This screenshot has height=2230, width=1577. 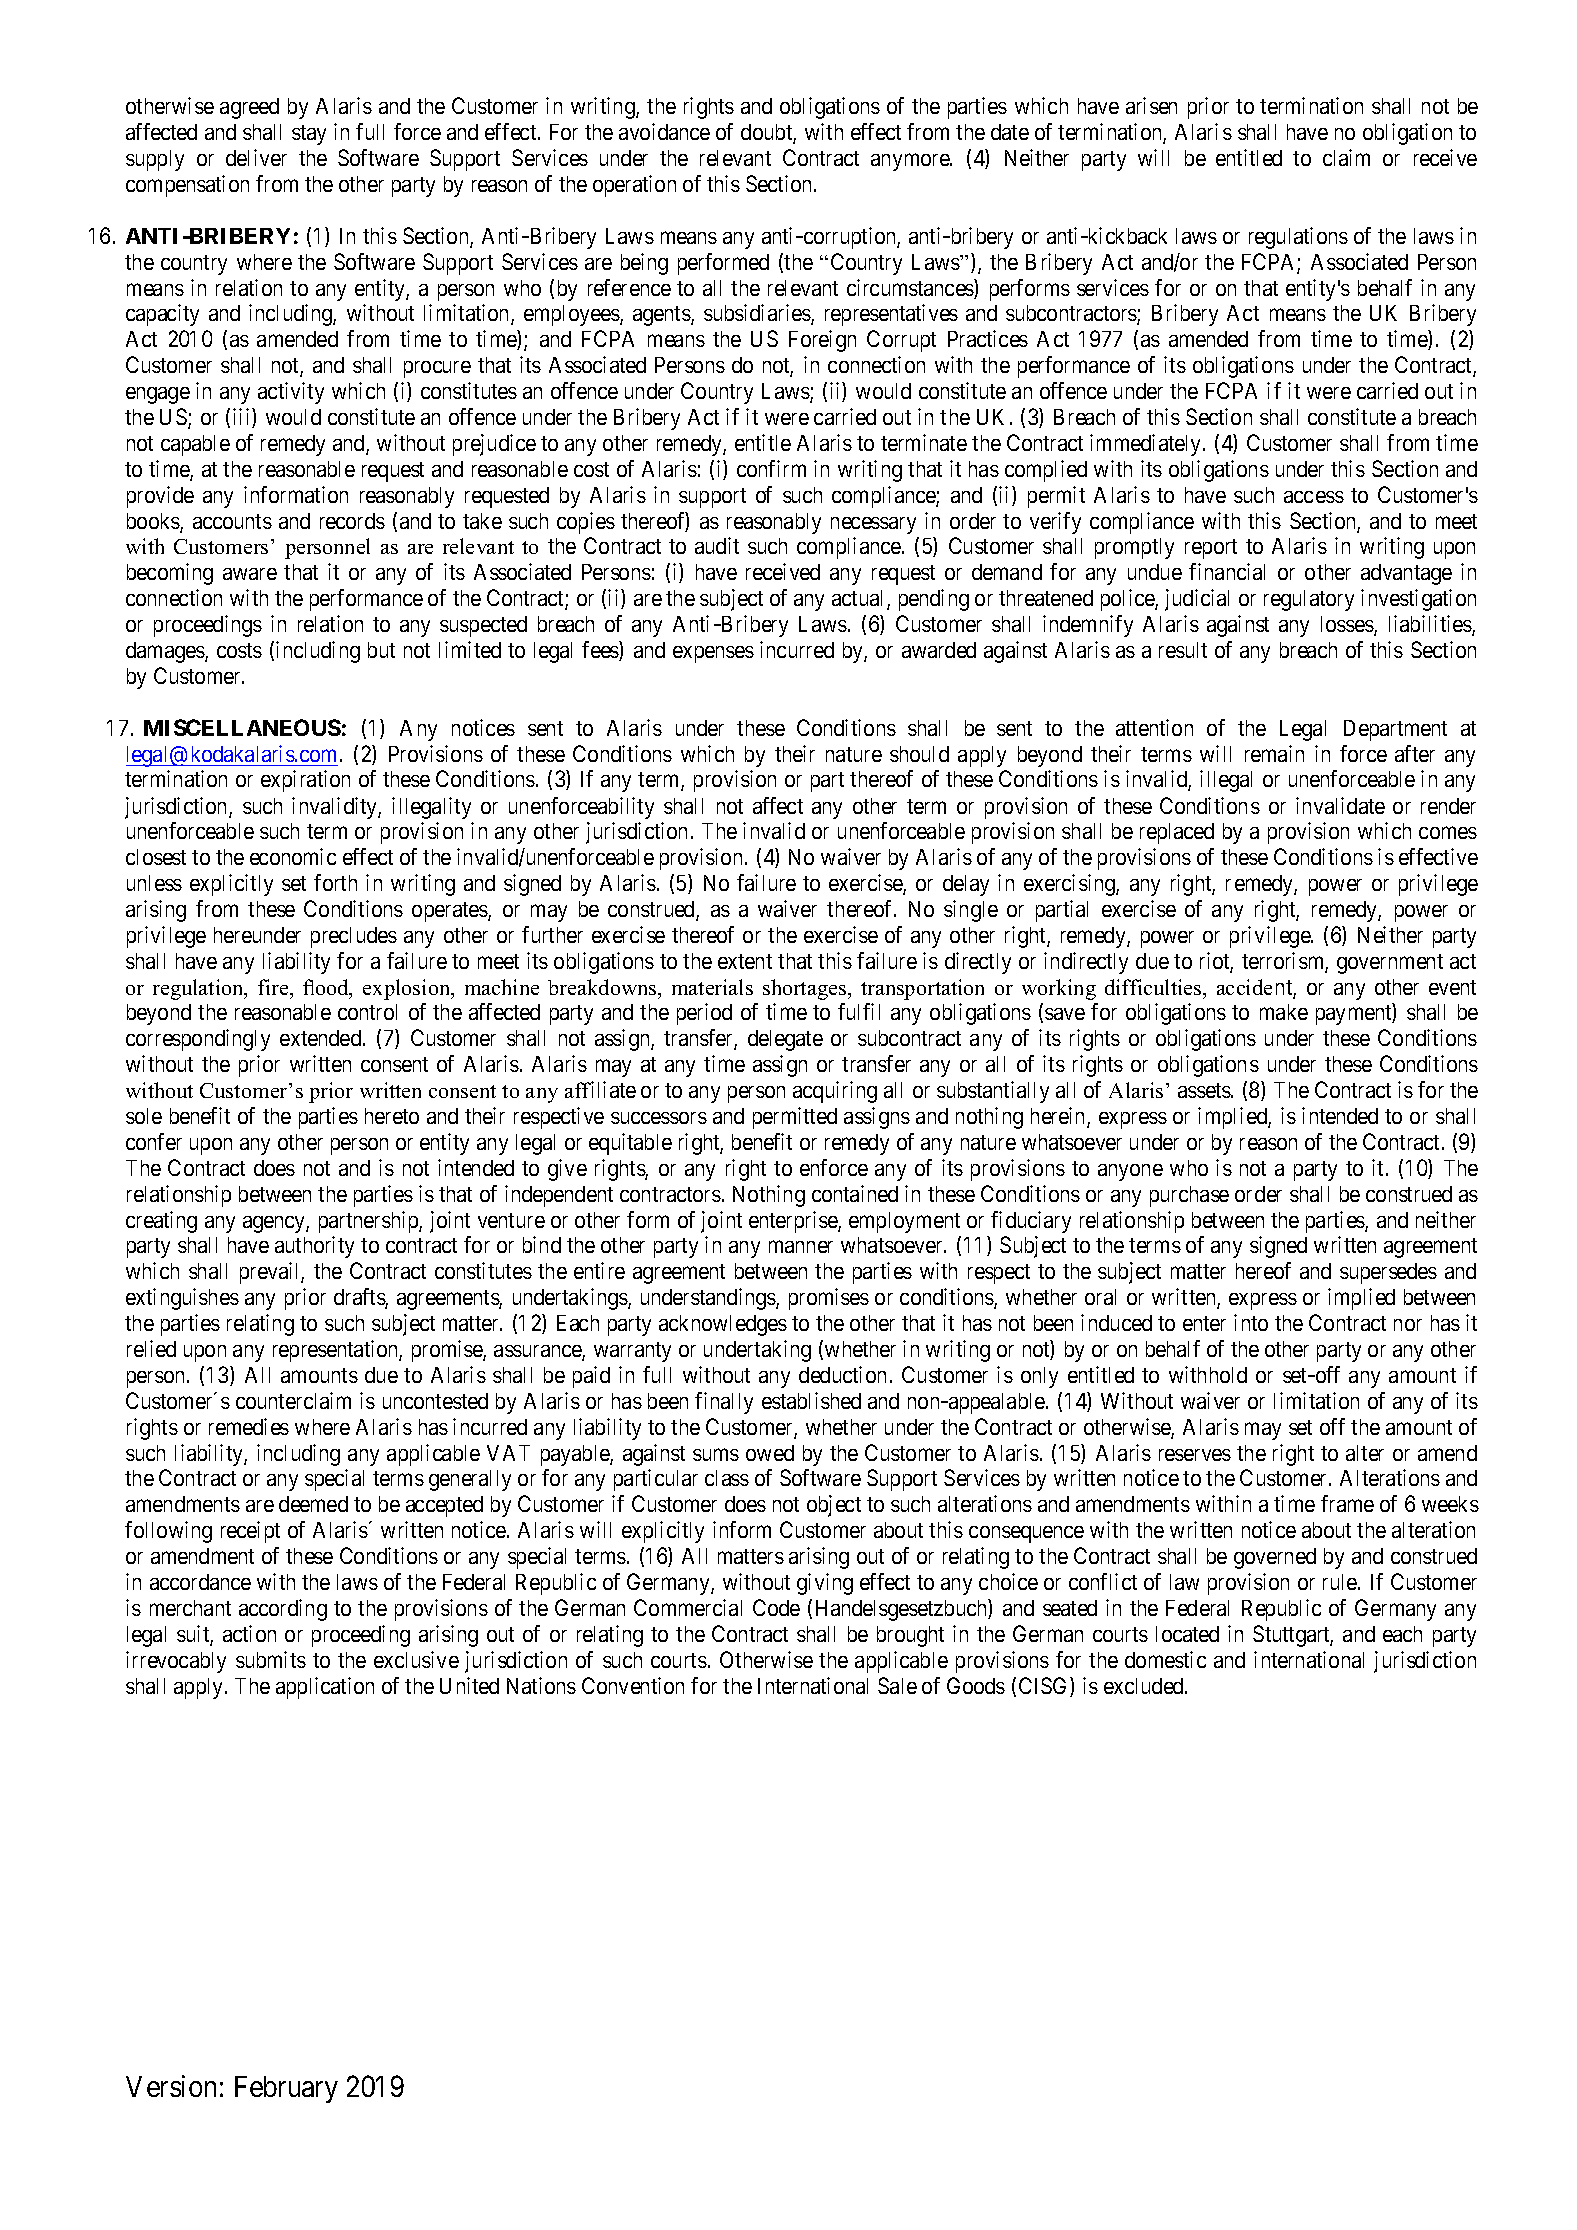 I want to click on arisen, so click(x=1151, y=105).
